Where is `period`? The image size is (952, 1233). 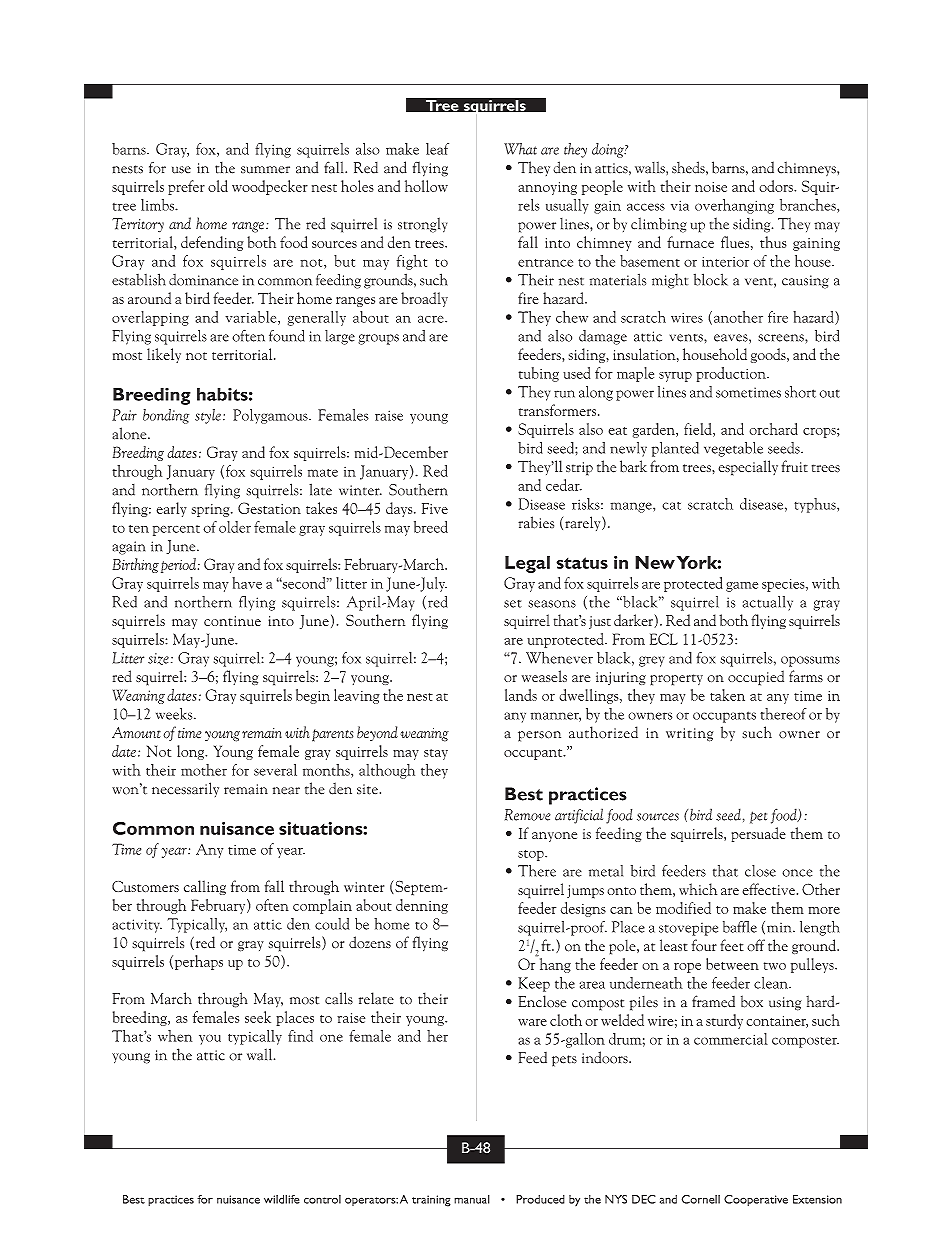 period is located at coordinates (180, 565).
